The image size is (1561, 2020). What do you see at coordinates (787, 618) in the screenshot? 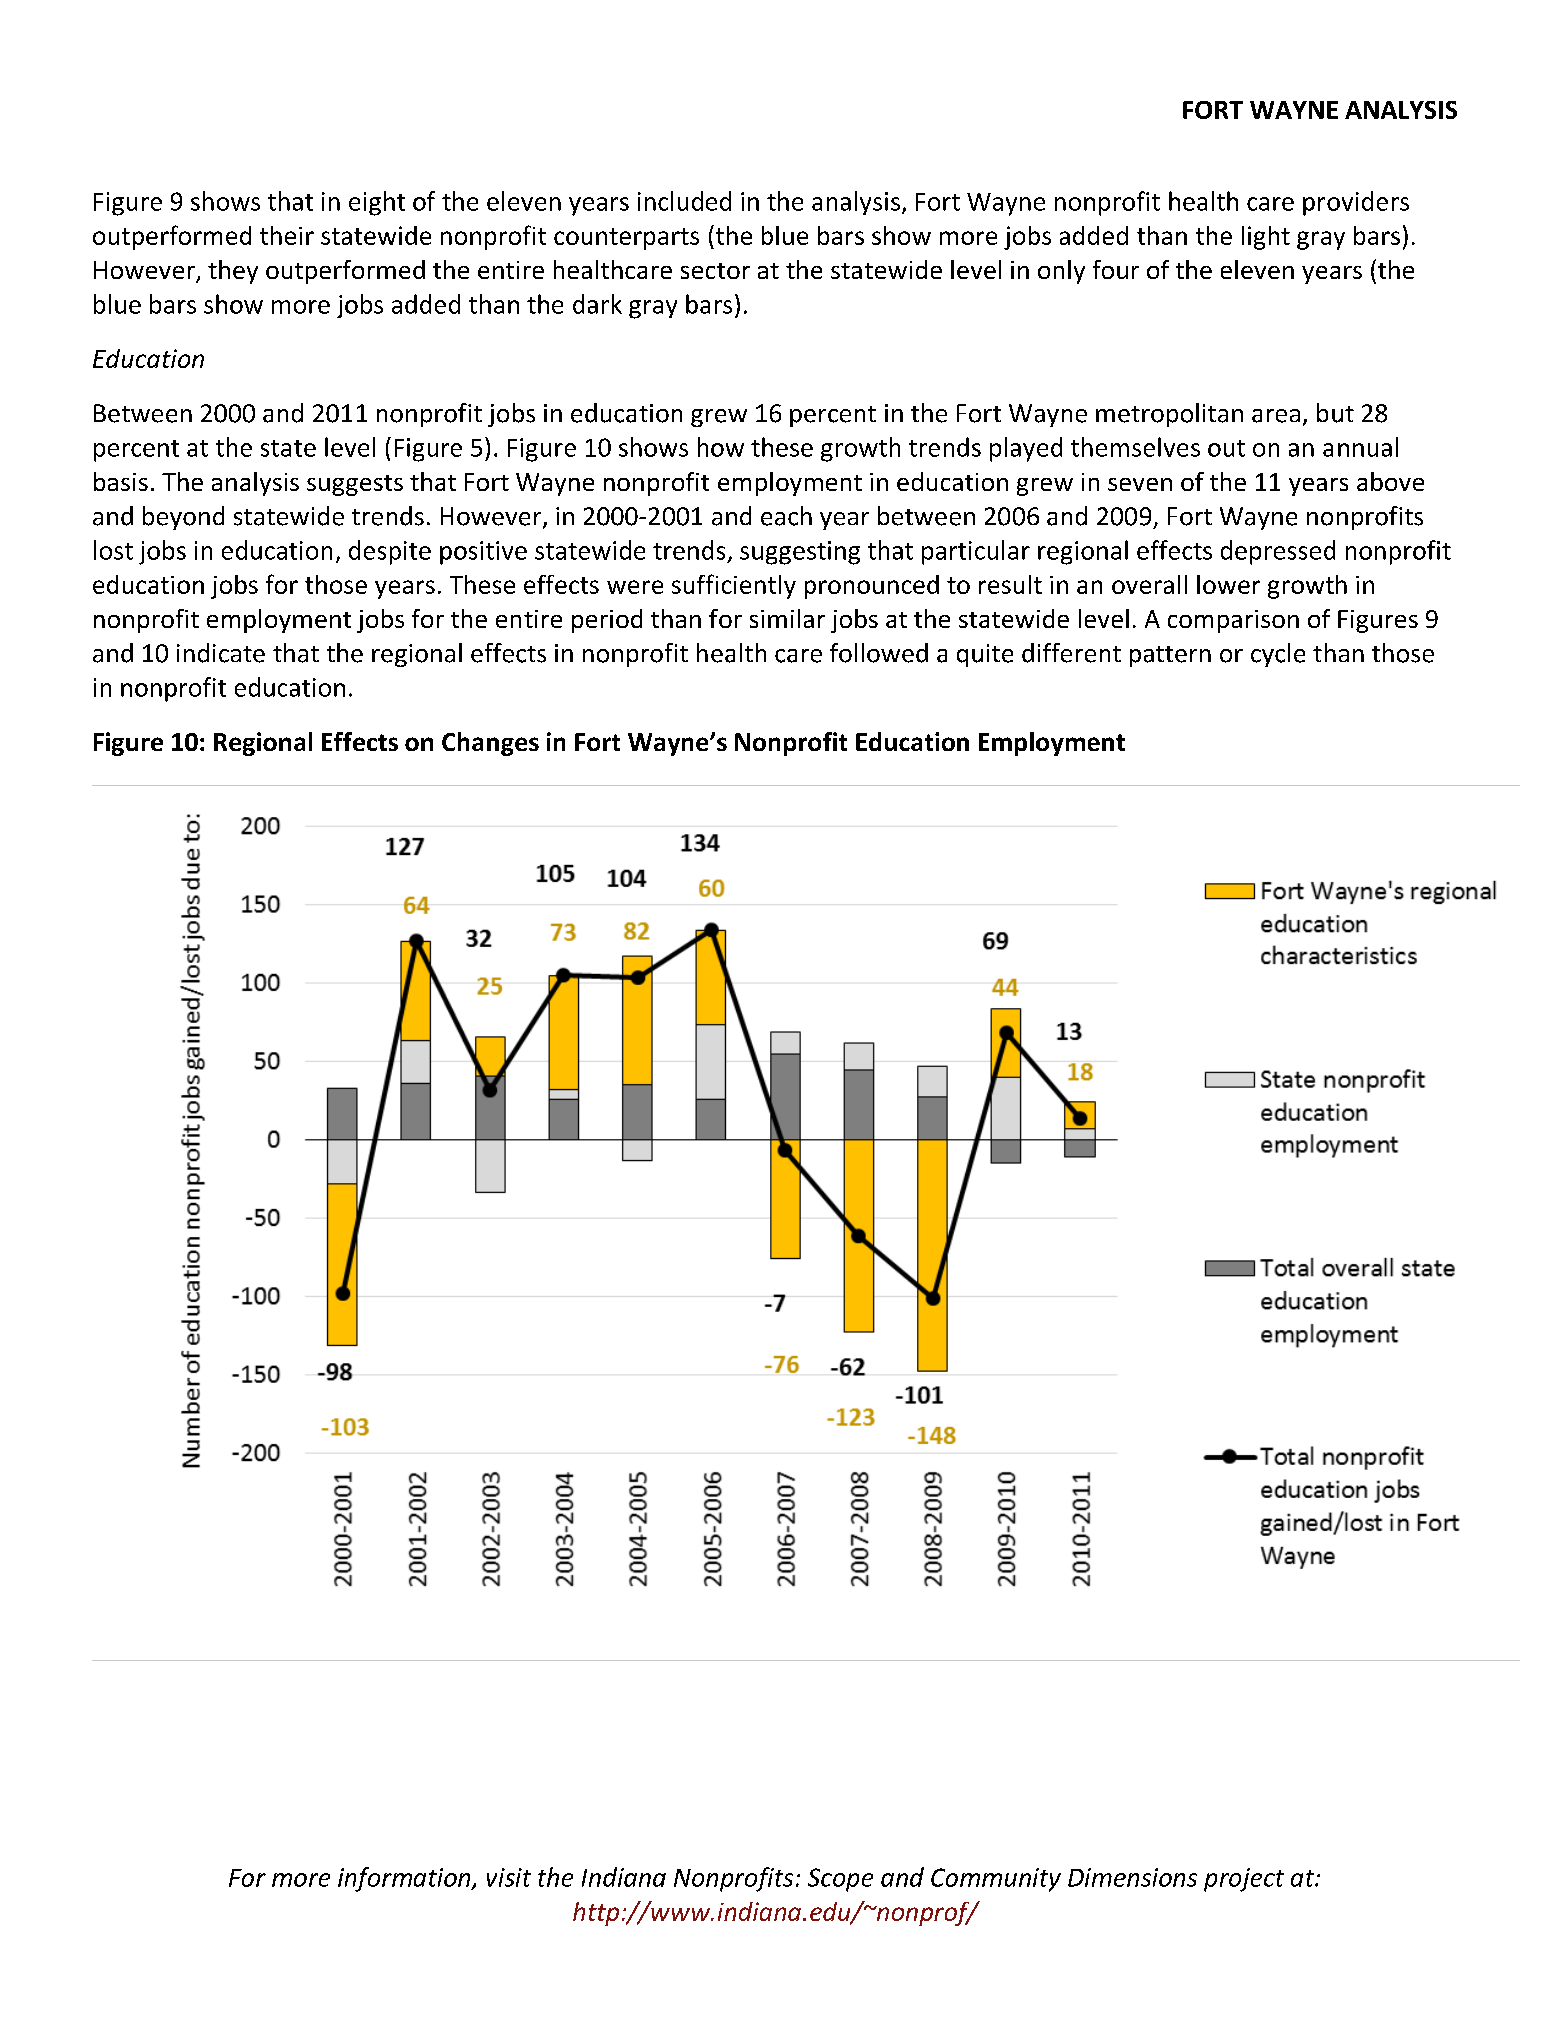
I see `similar` at bounding box center [787, 618].
